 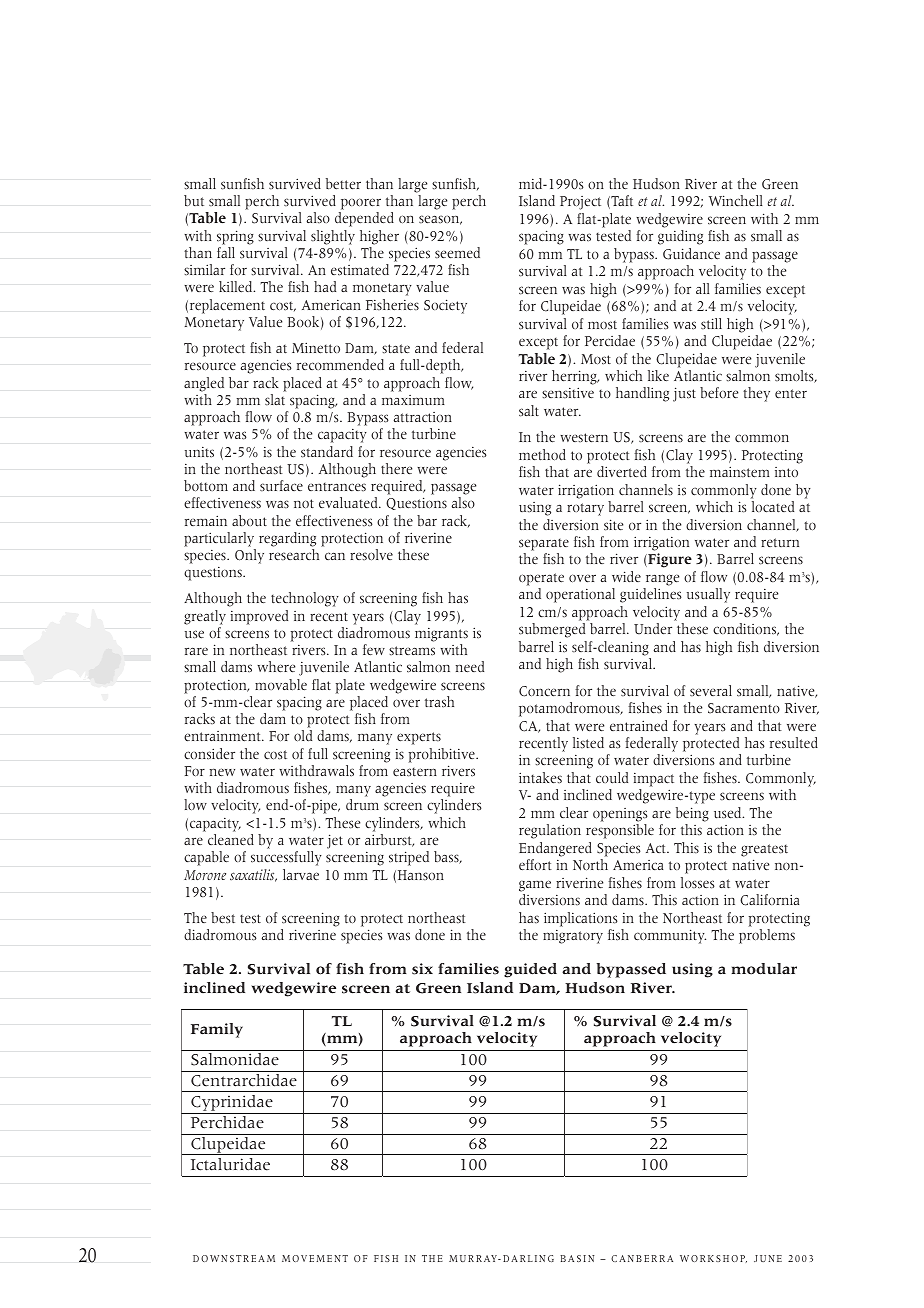 What do you see at coordinates (729, 813) in the page?
I see `used` at bounding box center [729, 813].
